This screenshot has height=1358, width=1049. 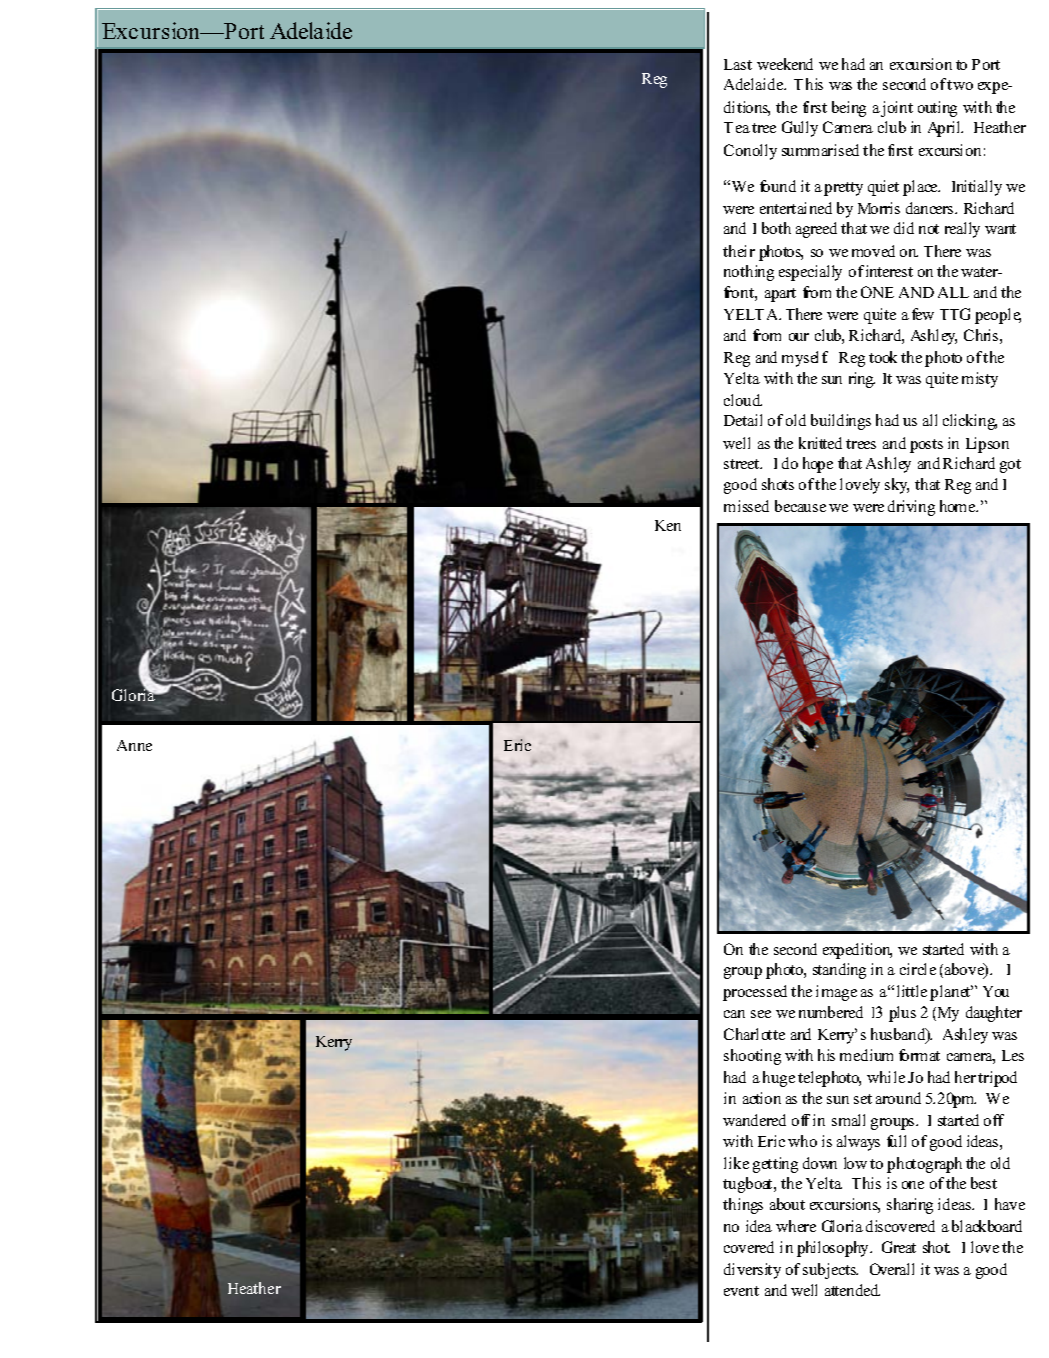 What do you see at coordinates (746, 506) in the screenshot?
I see `missed` at bounding box center [746, 506].
